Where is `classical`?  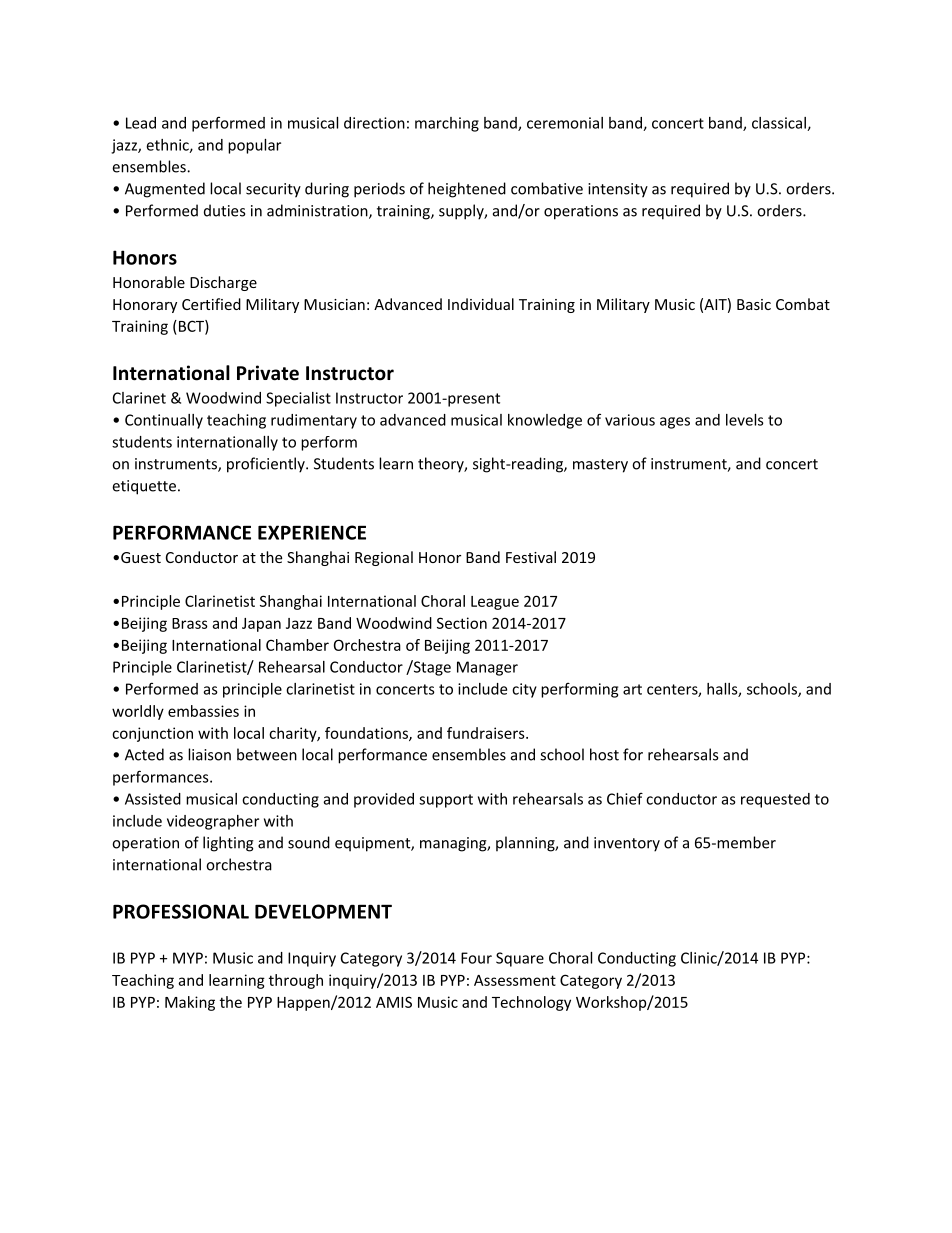 classical is located at coordinates (780, 124).
